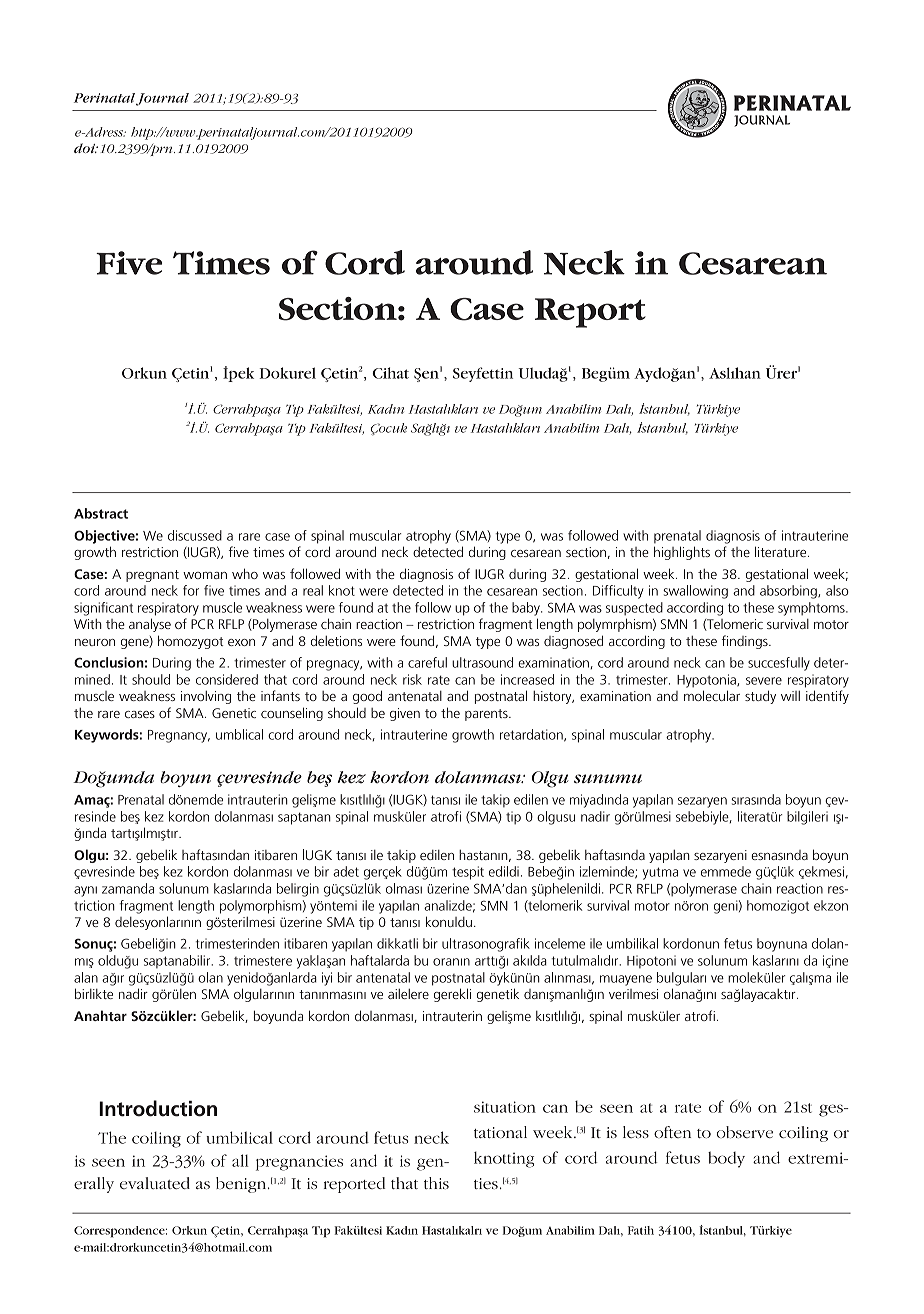  Describe the element at coordinates (239, 1137) in the screenshot. I see `umbilical` at that location.
